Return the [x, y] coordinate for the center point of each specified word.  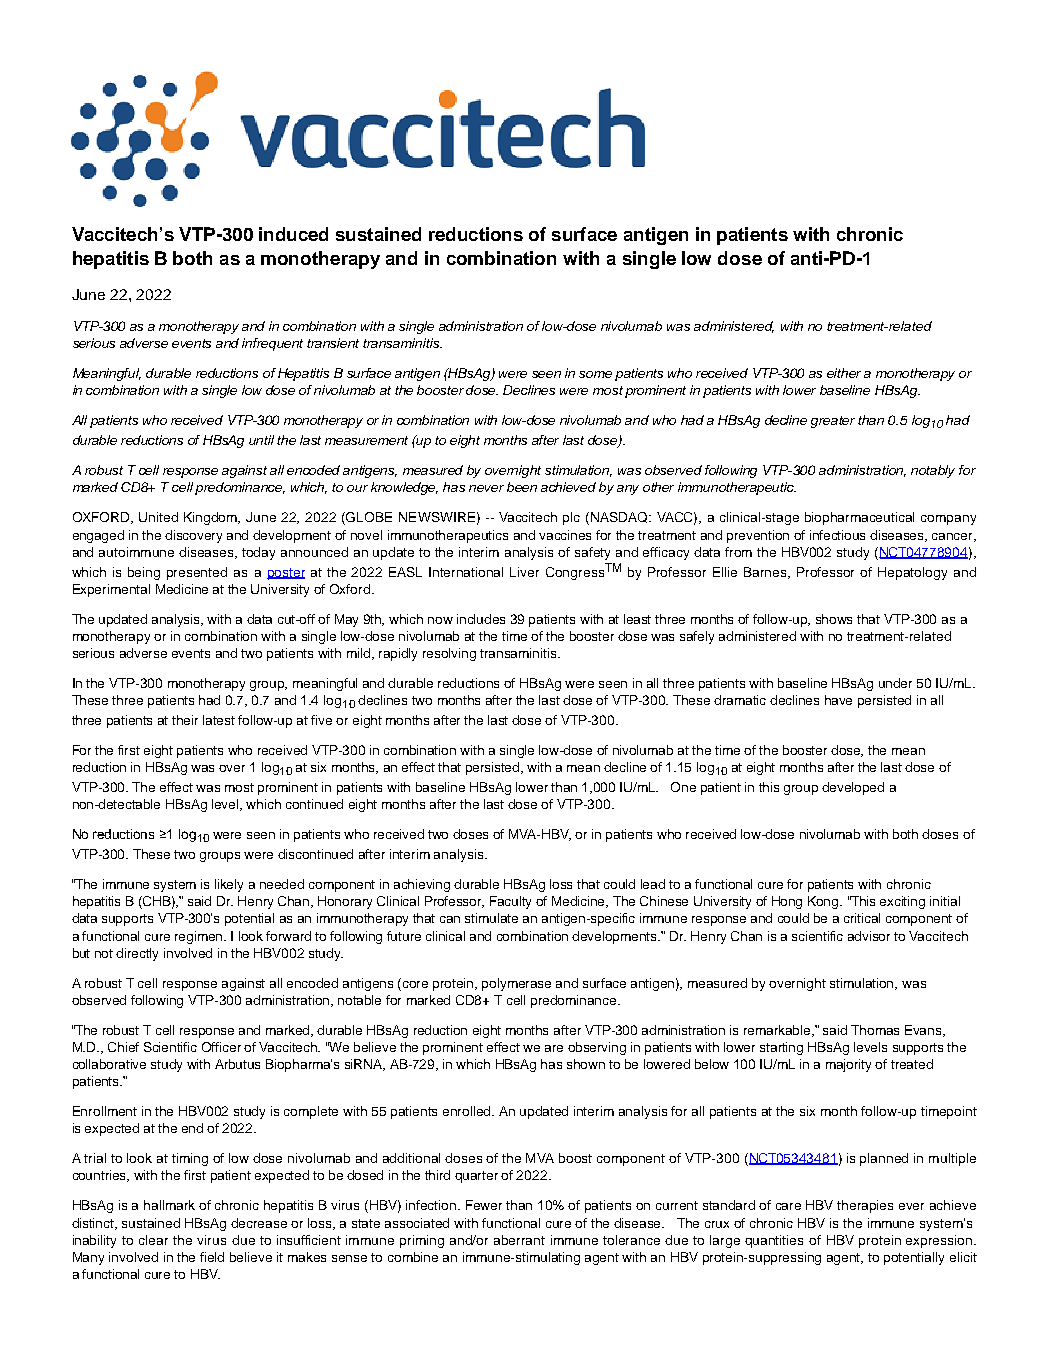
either [844, 373]
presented [197, 573]
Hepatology [912, 573]
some [595, 374]
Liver [524, 572]
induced [293, 234]
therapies [865, 1206]
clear [153, 1240]
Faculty [510, 902]
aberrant [519, 1240]
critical [862, 918]
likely [229, 885]
